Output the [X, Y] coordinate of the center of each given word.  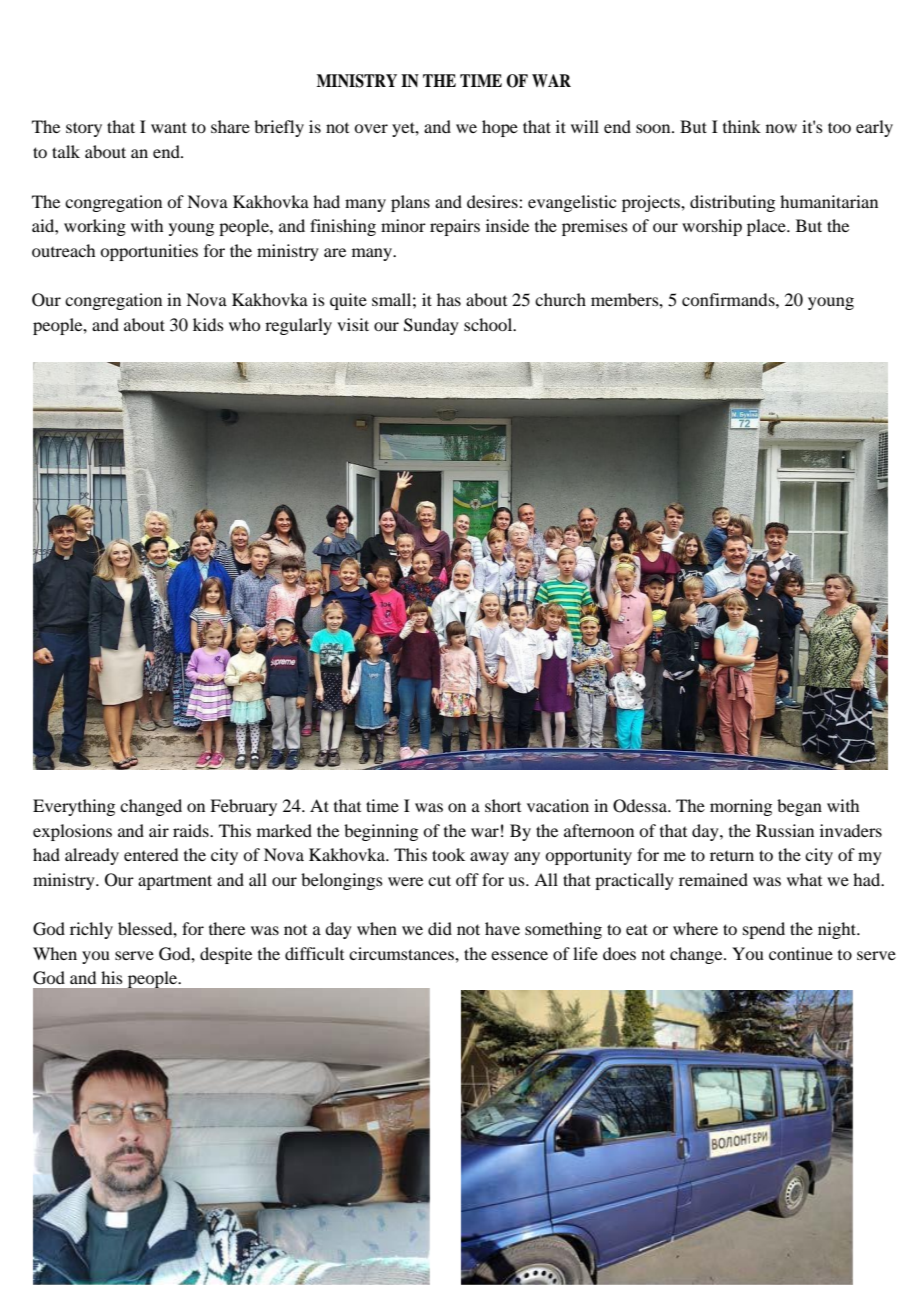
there [227, 928]
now [781, 128]
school [489, 324]
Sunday [431, 326]
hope [500, 128]
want [169, 127]
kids [208, 324]
